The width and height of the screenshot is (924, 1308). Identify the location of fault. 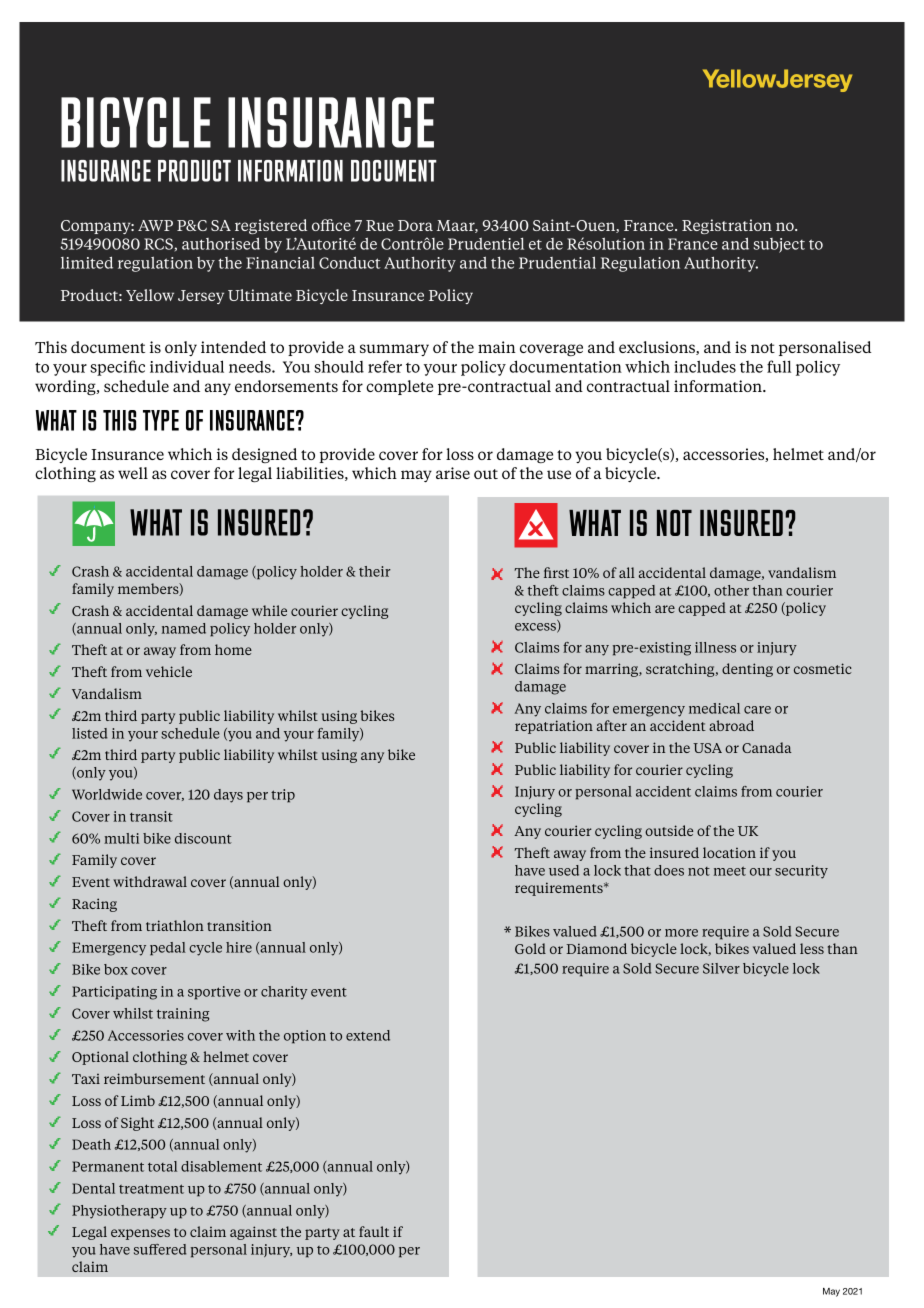
(374, 1231).
